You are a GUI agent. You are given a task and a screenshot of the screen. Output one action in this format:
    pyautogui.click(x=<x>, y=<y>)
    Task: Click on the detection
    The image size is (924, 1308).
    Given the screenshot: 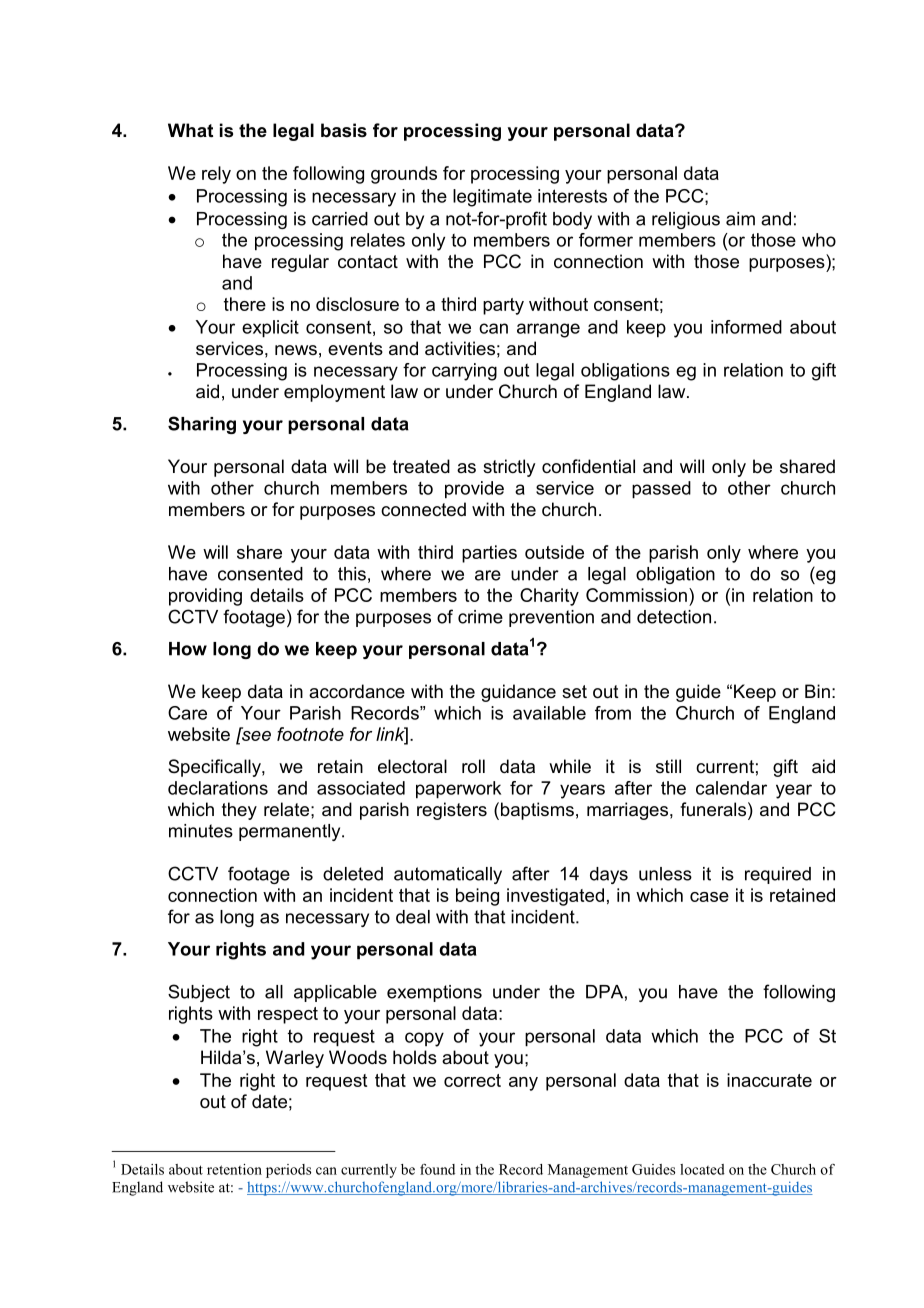 What is the action you would take?
    pyautogui.click(x=674, y=617)
